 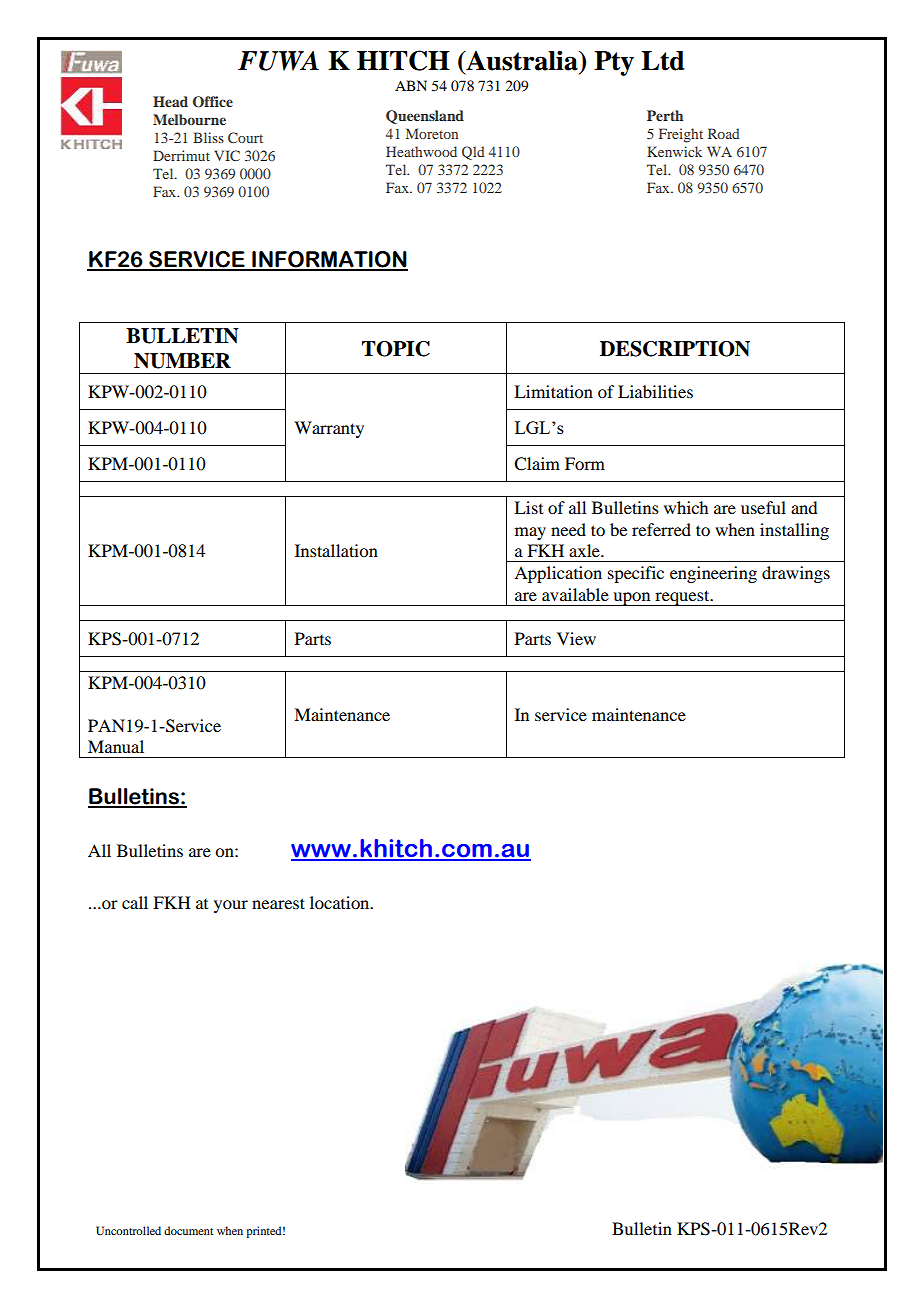 What do you see at coordinates (632, 599) in the screenshot?
I see `upon` at bounding box center [632, 599].
